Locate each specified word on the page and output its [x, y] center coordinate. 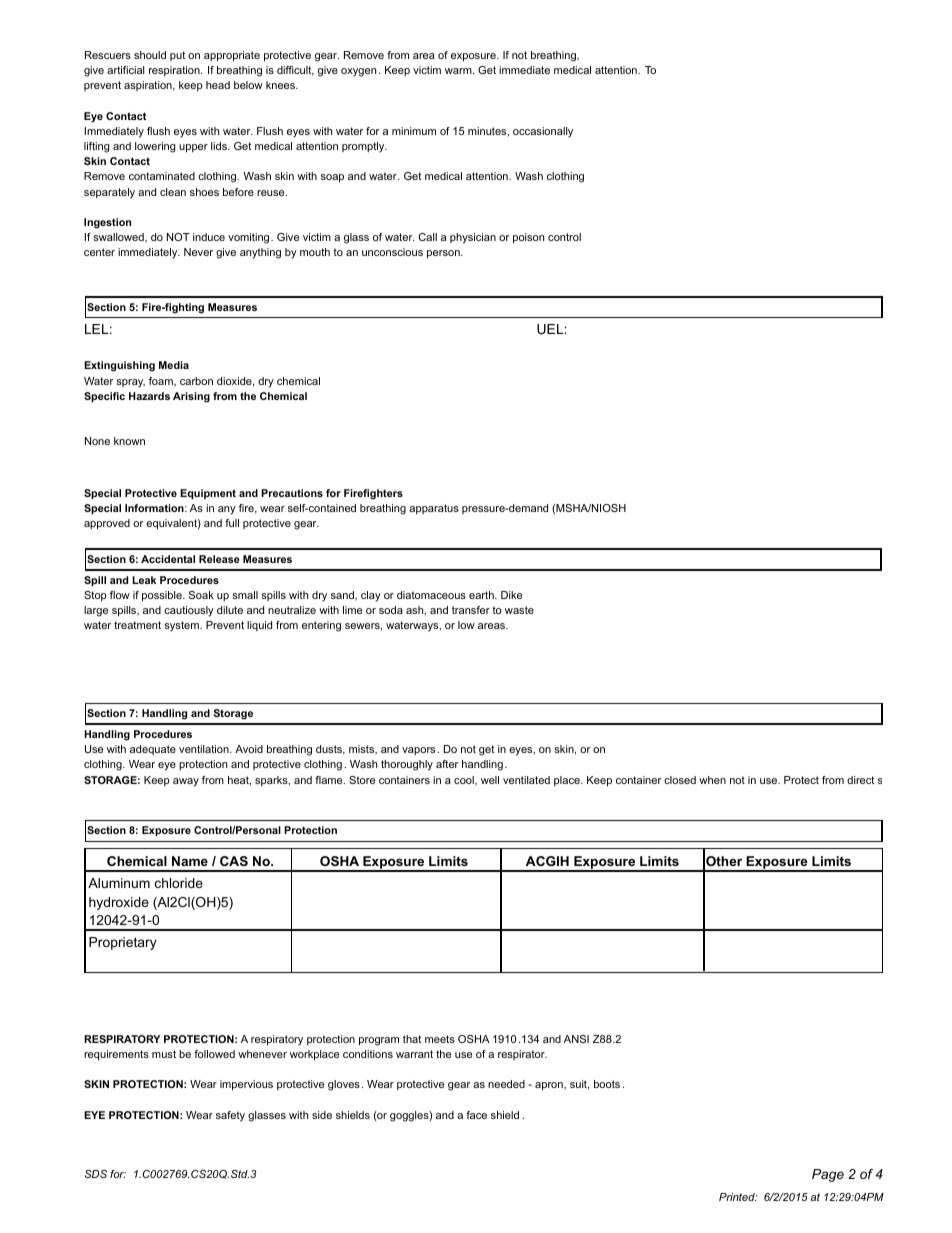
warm [459, 71]
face [476, 1115]
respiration [175, 71]
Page [828, 1175]
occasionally [543, 132]
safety [230, 1116]
